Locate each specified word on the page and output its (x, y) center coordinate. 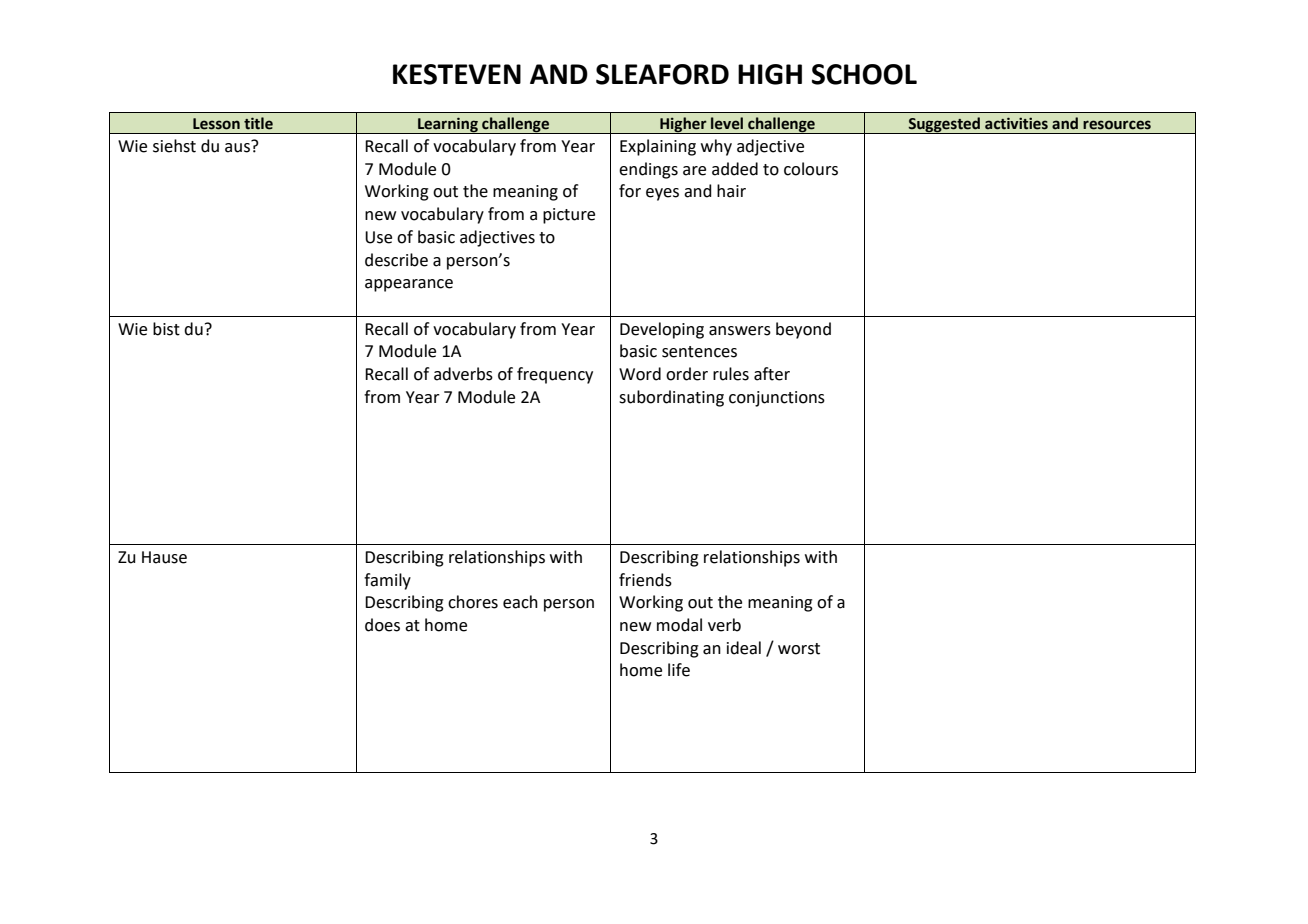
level (727, 123)
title (258, 123)
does (382, 625)
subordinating (671, 398)
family (387, 581)
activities (1016, 123)
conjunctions (777, 399)
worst (799, 649)
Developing (662, 330)
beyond (803, 330)
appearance (409, 285)
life (679, 670)
